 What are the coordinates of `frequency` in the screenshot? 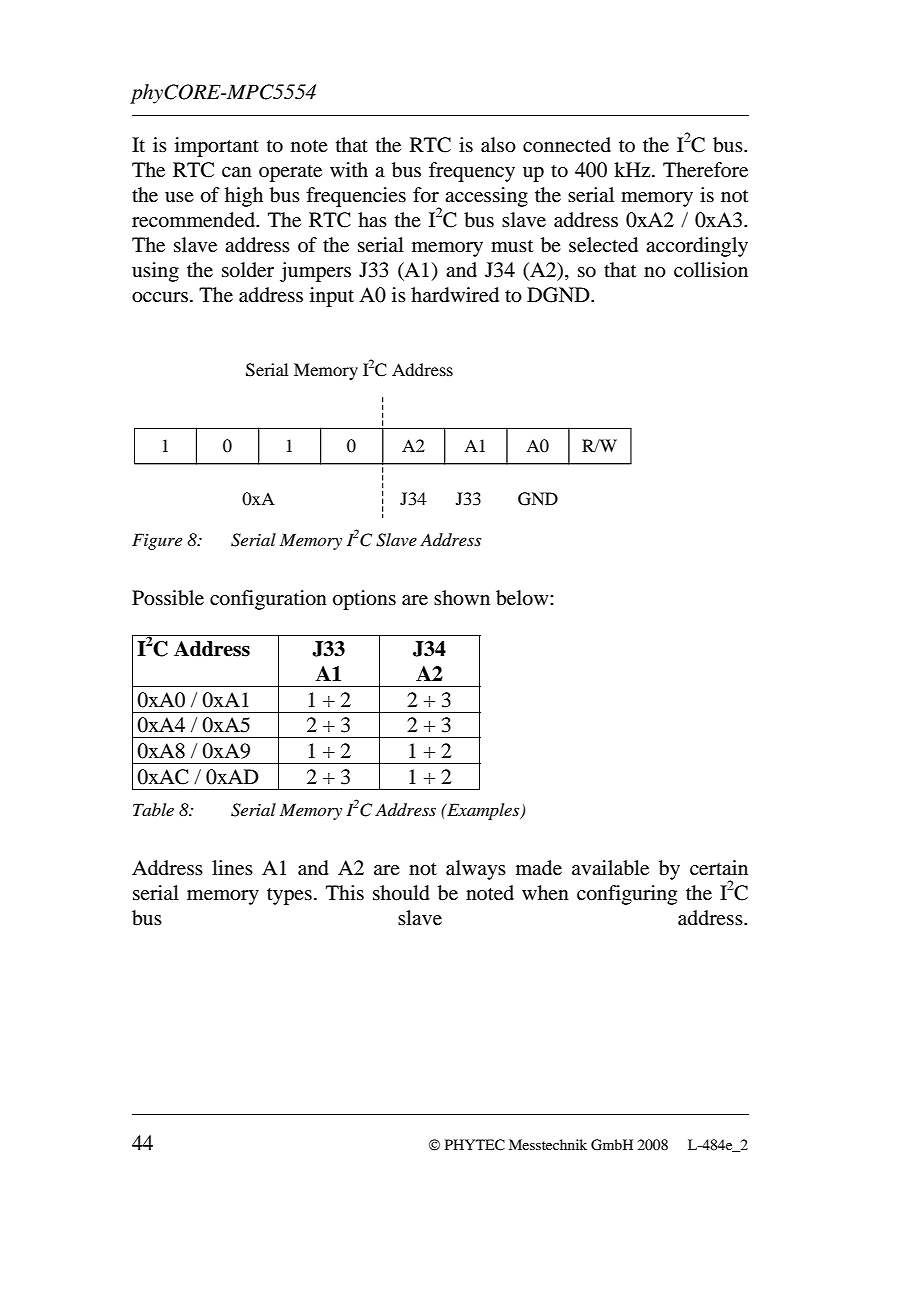 It's located at (472, 172).
